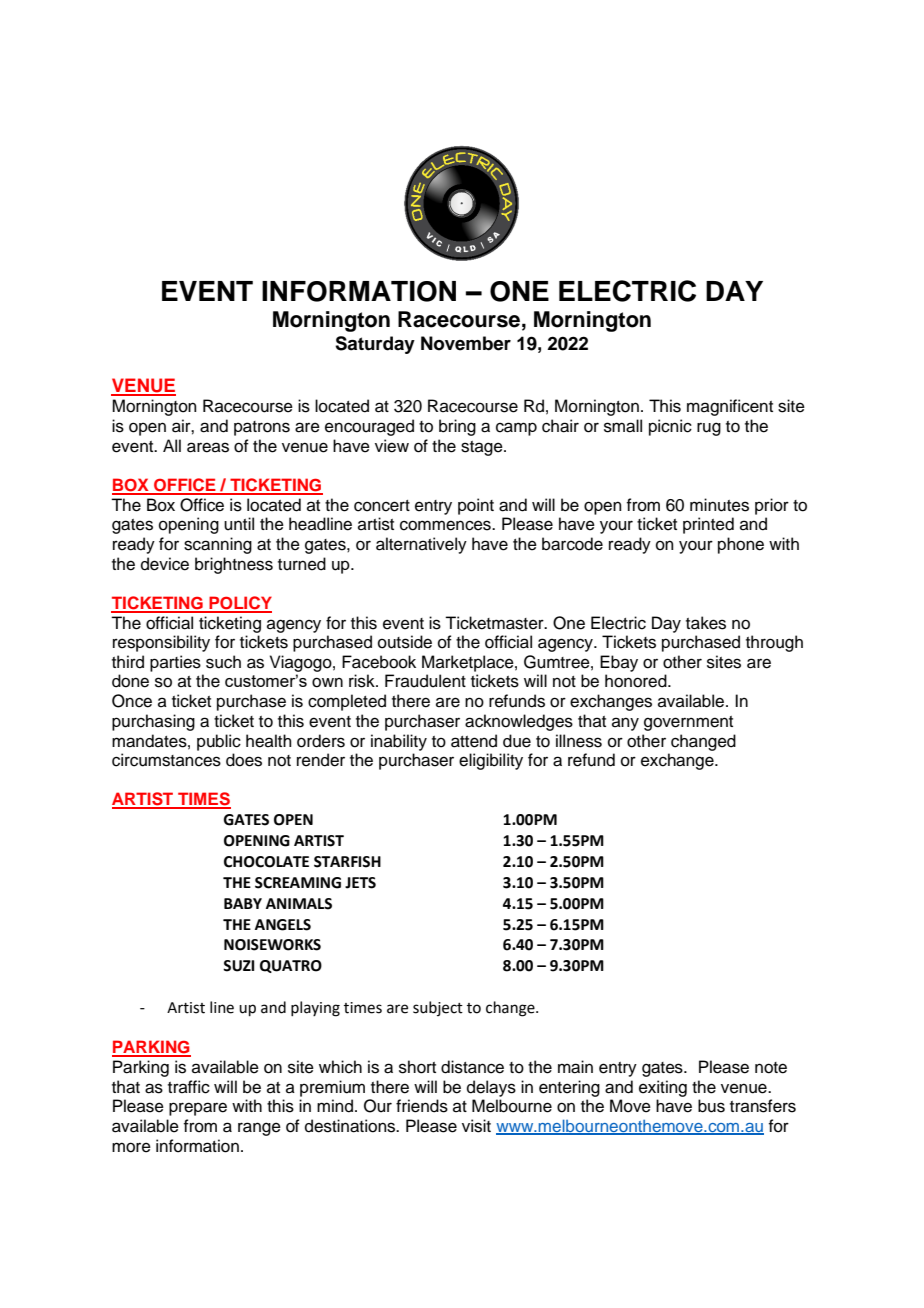  I want to click on CHOCOLATE, so click(266, 862).
